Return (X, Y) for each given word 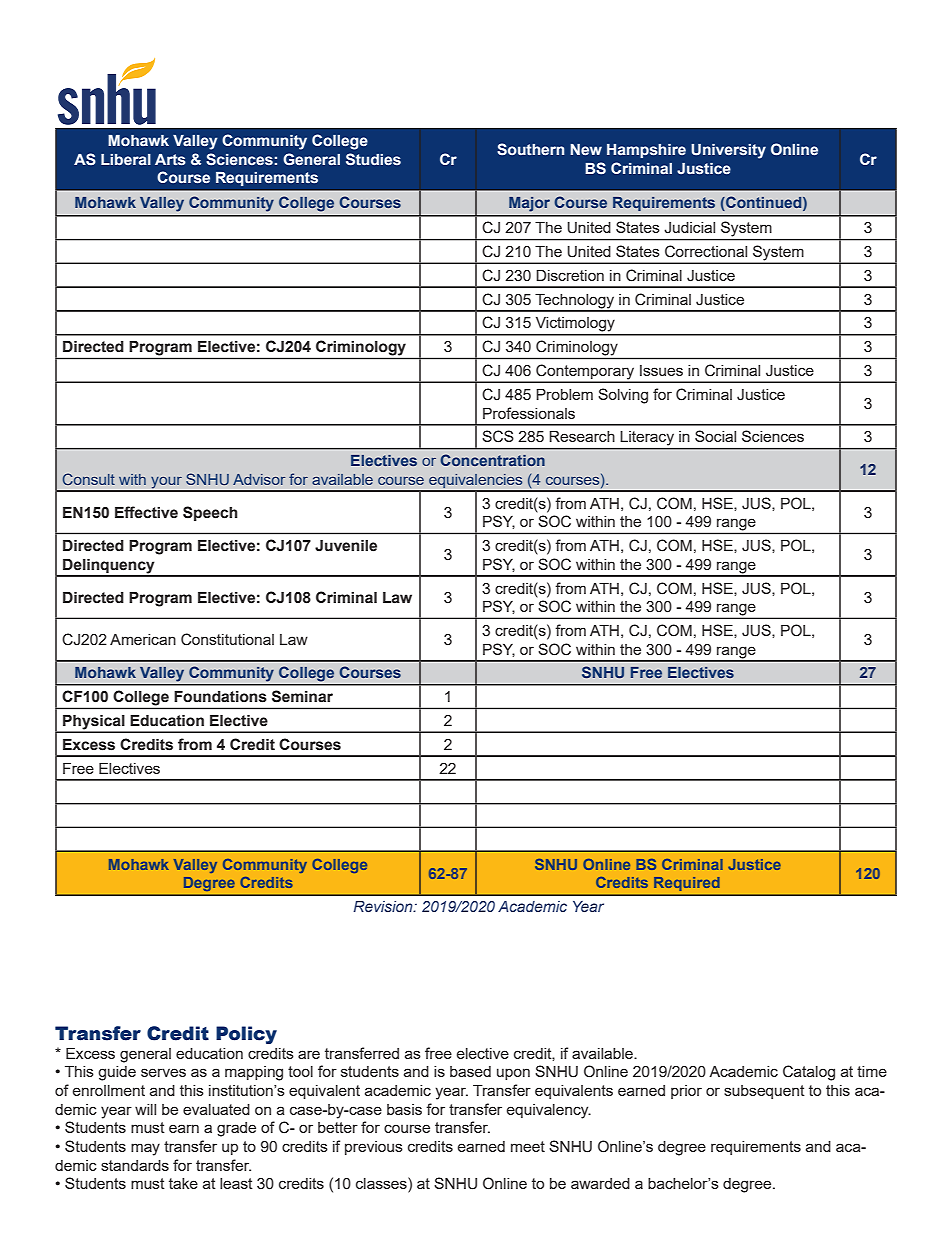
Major (529, 204)
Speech (210, 513)
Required (687, 884)
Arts (170, 160)
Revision (384, 906)
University (728, 151)
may (145, 1149)
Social (715, 436)
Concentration (492, 460)
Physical (94, 723)
